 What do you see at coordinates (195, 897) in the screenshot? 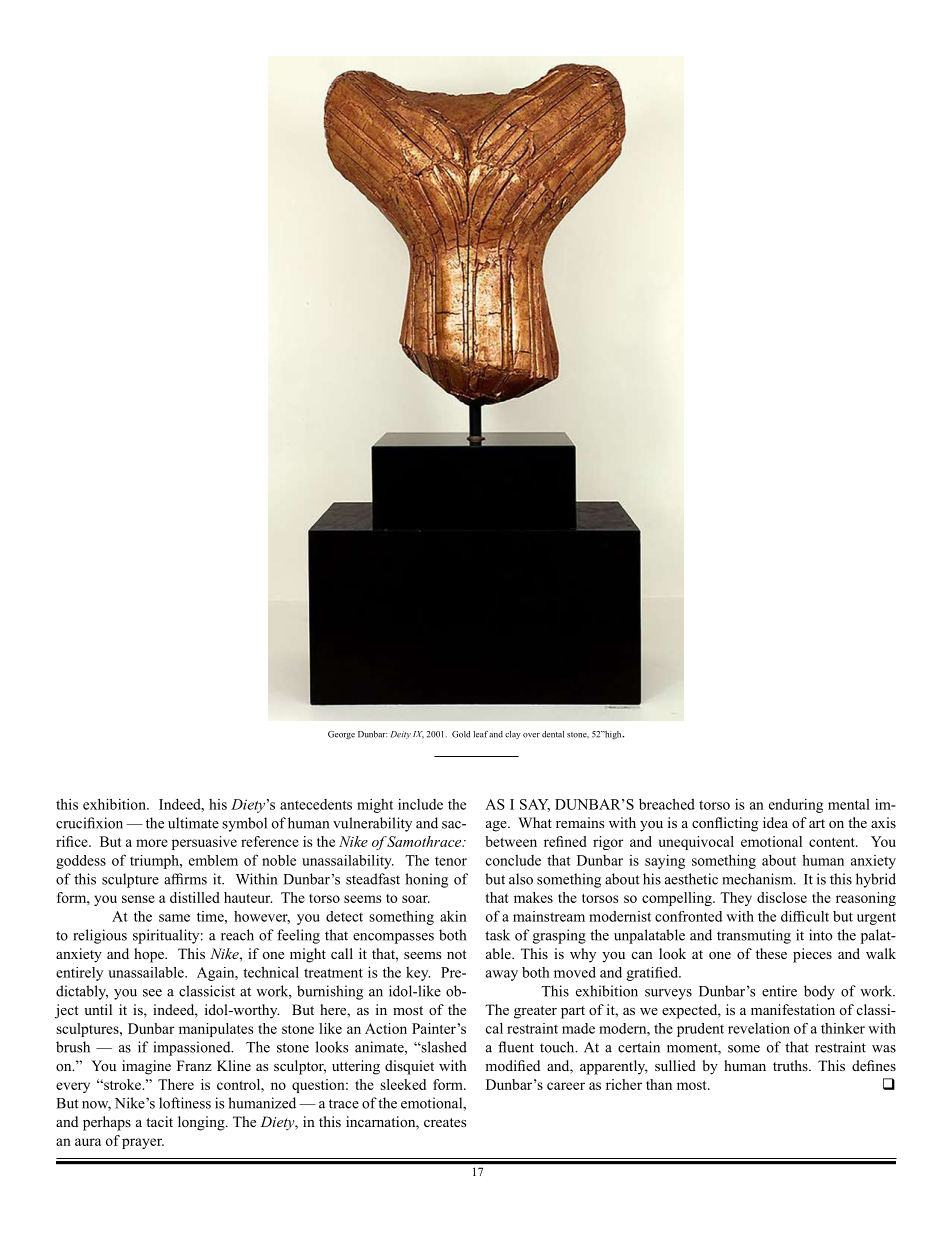
I see `distilled` at bounding box center [195, 897].
